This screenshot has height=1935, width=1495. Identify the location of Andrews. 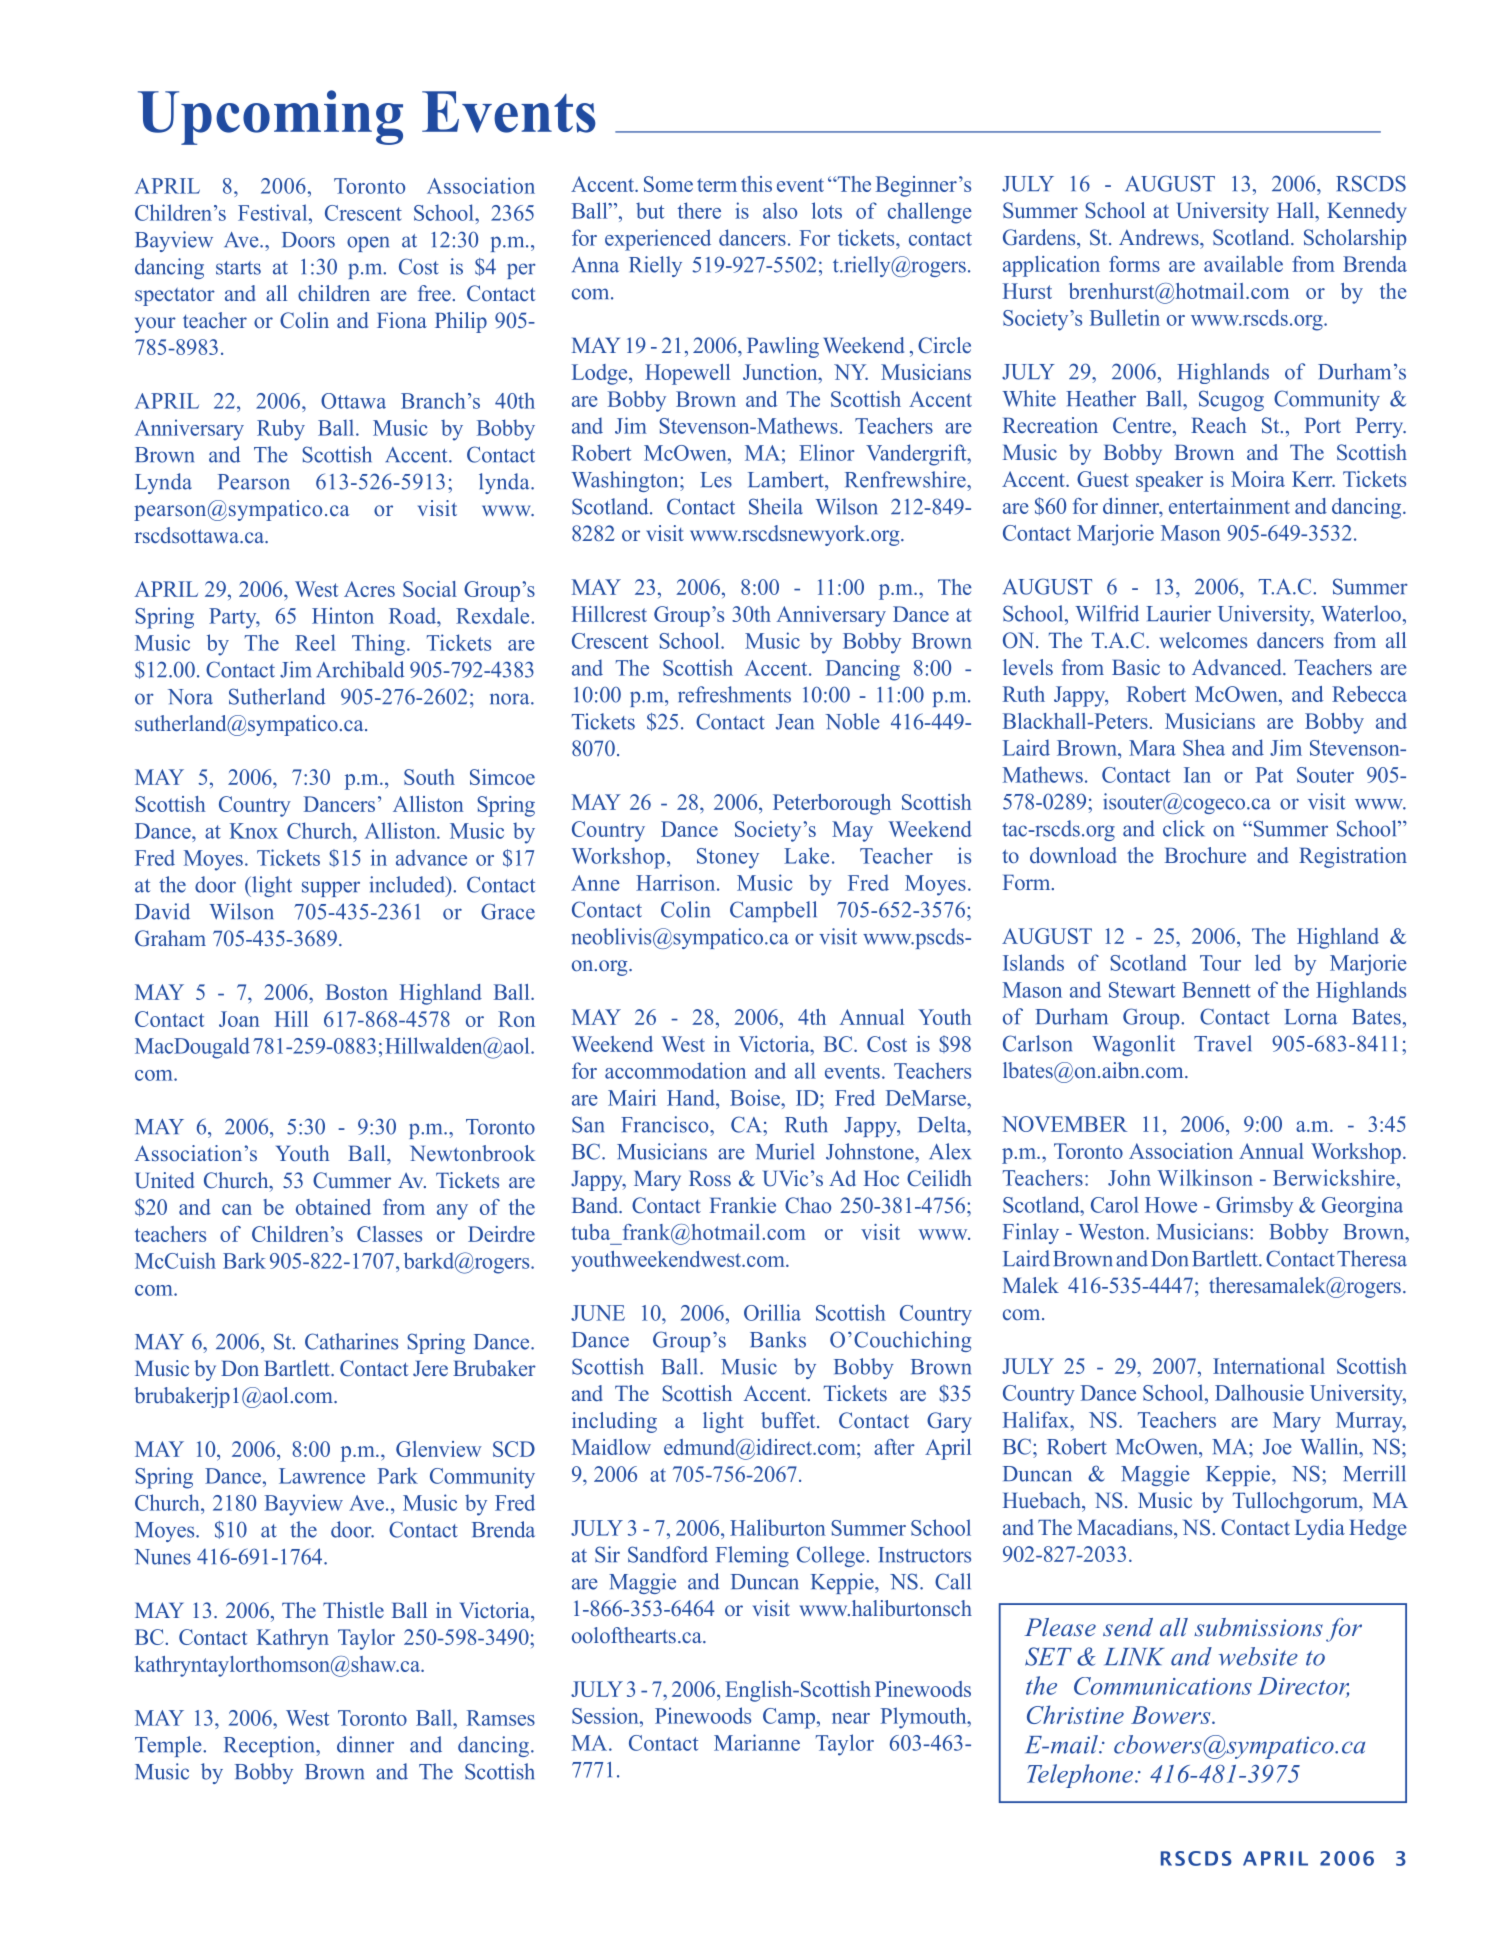
(1160, 237).
